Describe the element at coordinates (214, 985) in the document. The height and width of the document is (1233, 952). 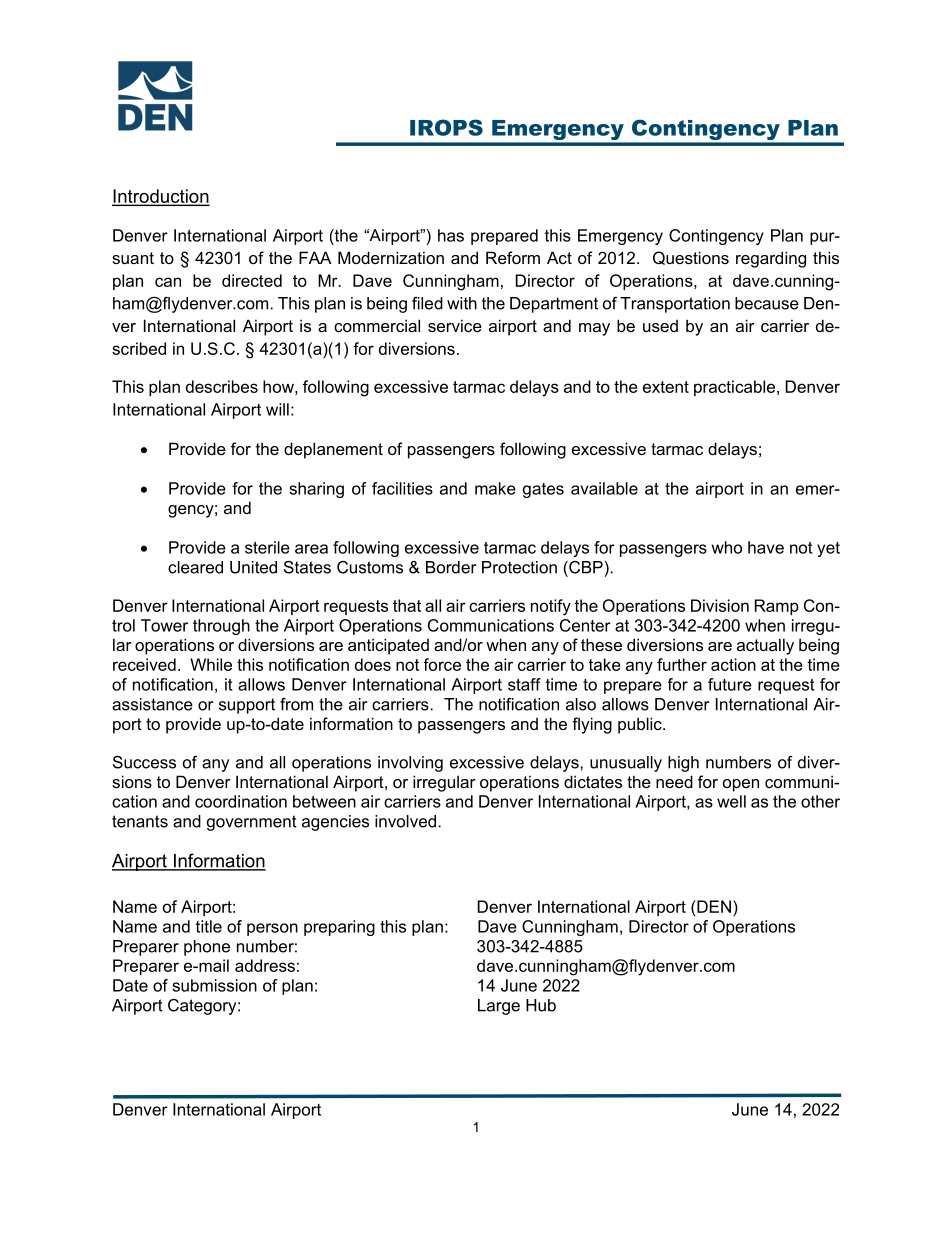
I see `submission` at that location.
